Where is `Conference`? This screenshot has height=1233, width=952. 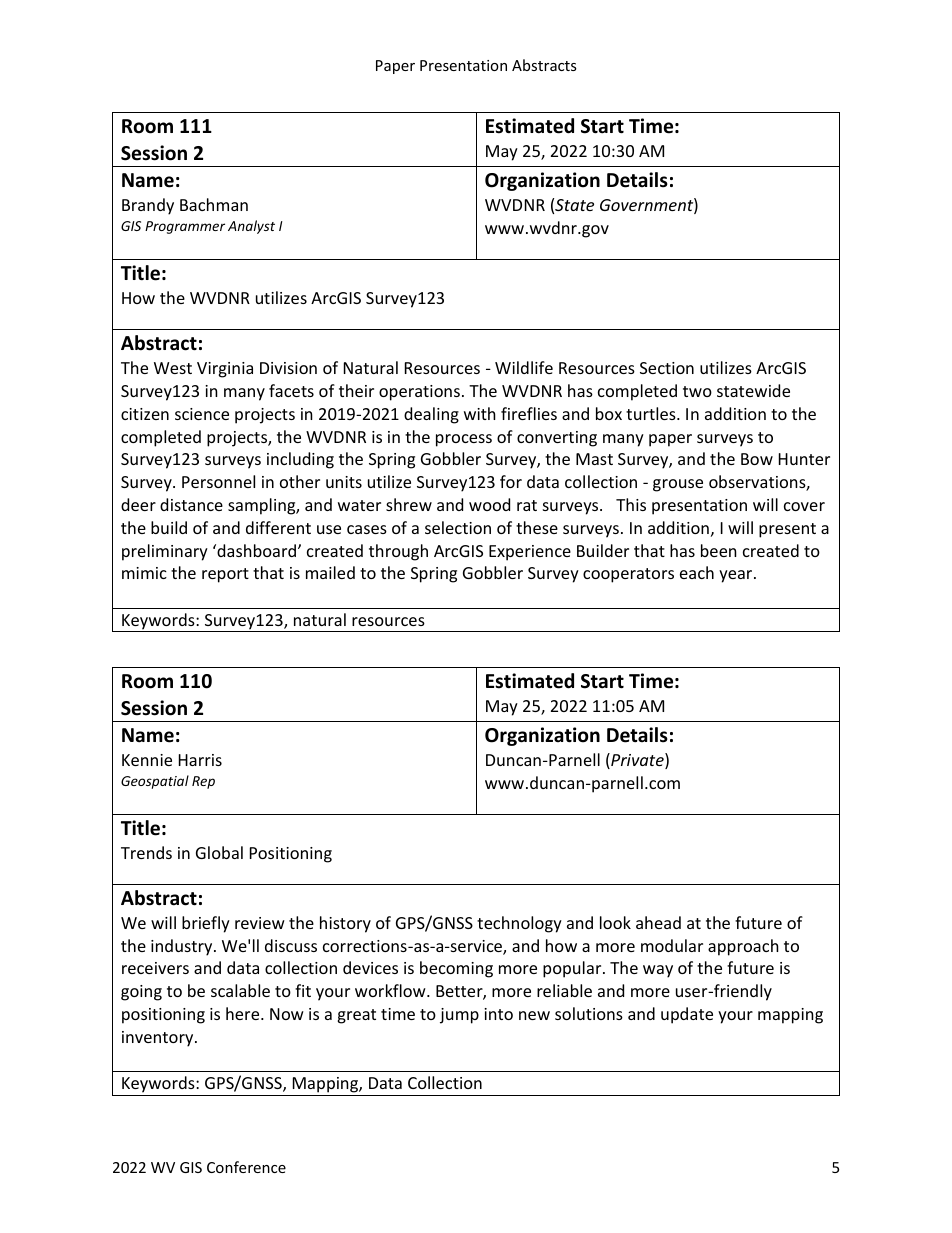 Conference is located at coordinates (246, 1167).
